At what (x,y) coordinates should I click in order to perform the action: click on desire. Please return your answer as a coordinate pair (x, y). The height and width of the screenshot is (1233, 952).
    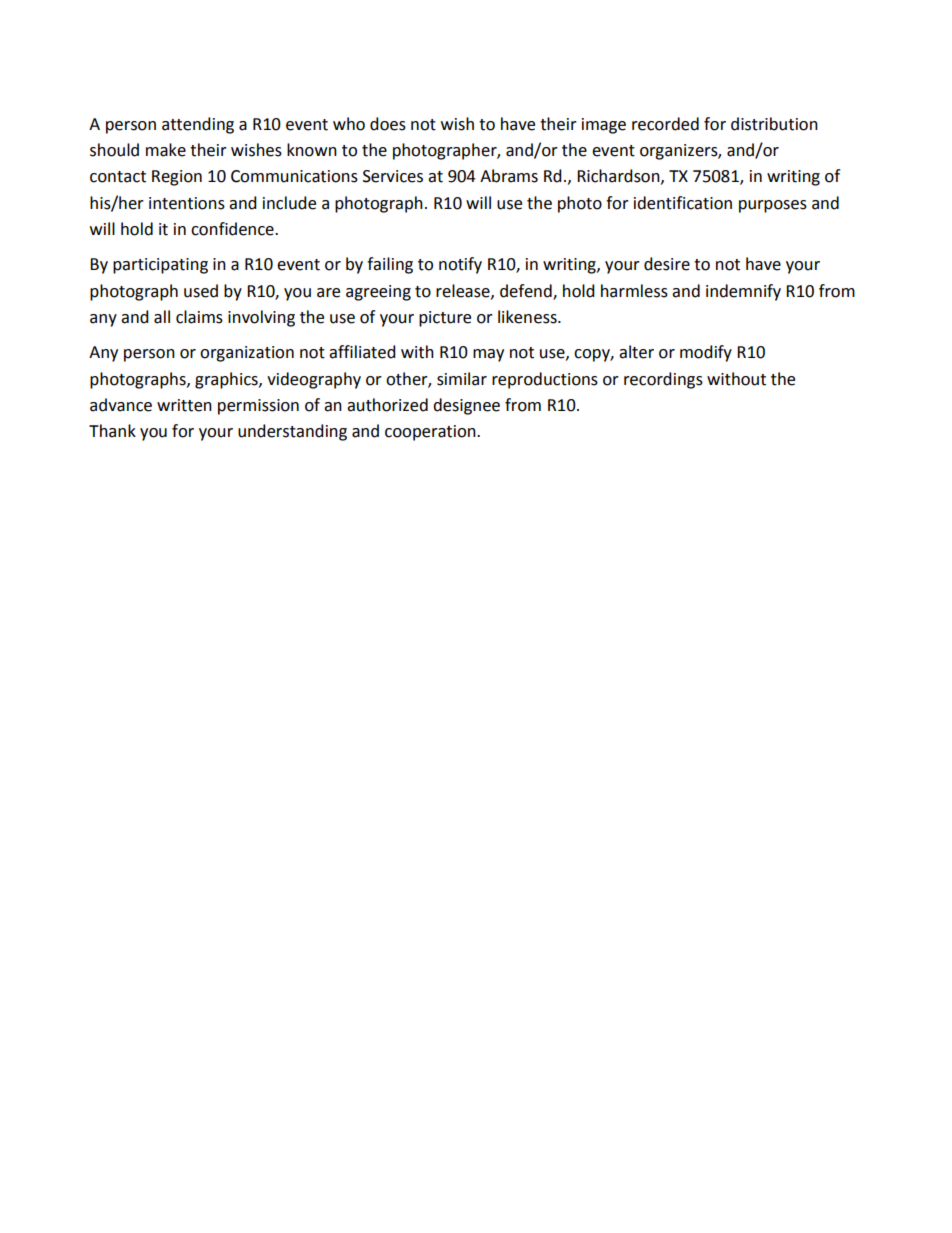
    Looking at the image, I should click on (667, 264).
